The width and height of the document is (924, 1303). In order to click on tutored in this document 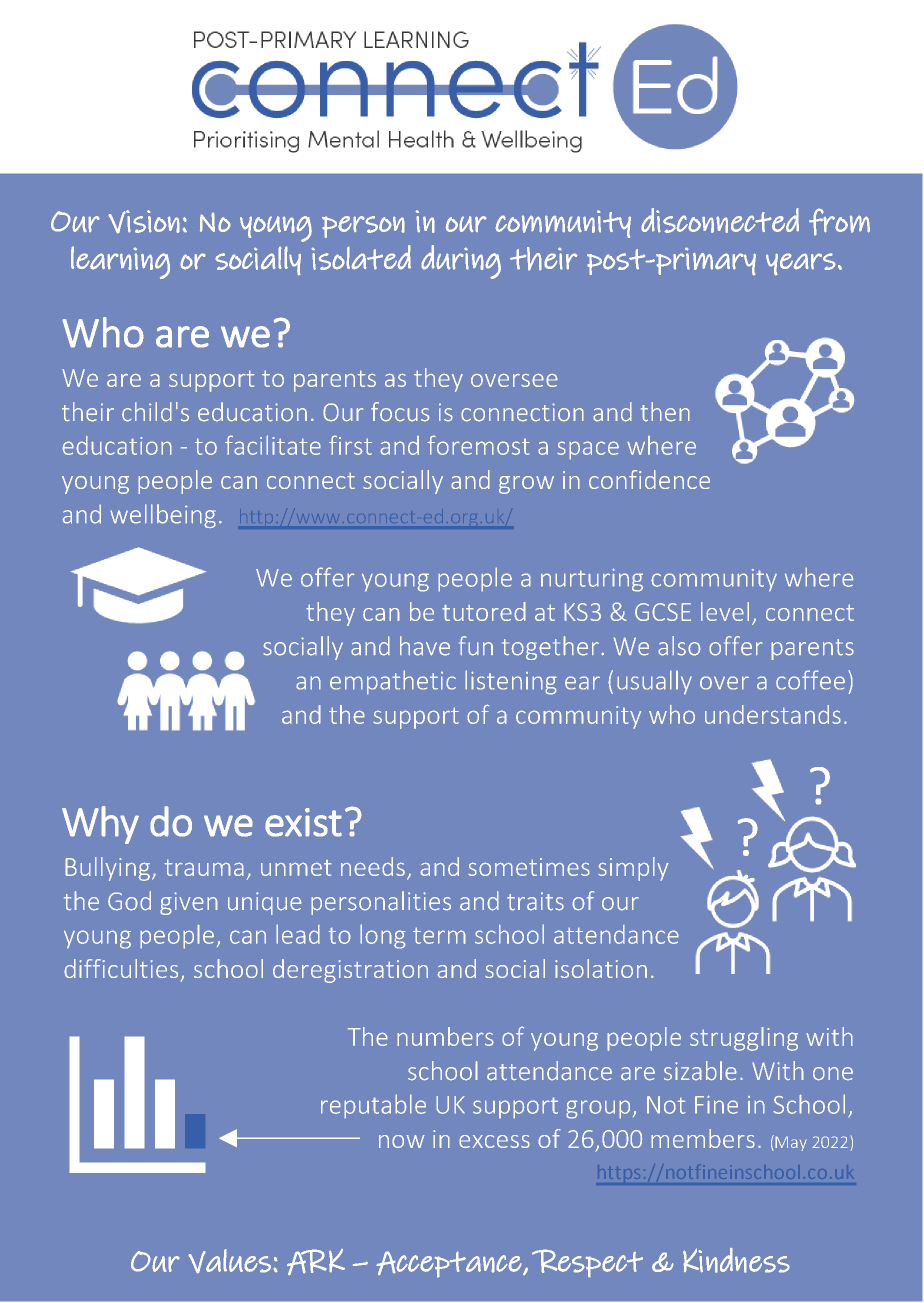, I will do `click(484, 611)`.
